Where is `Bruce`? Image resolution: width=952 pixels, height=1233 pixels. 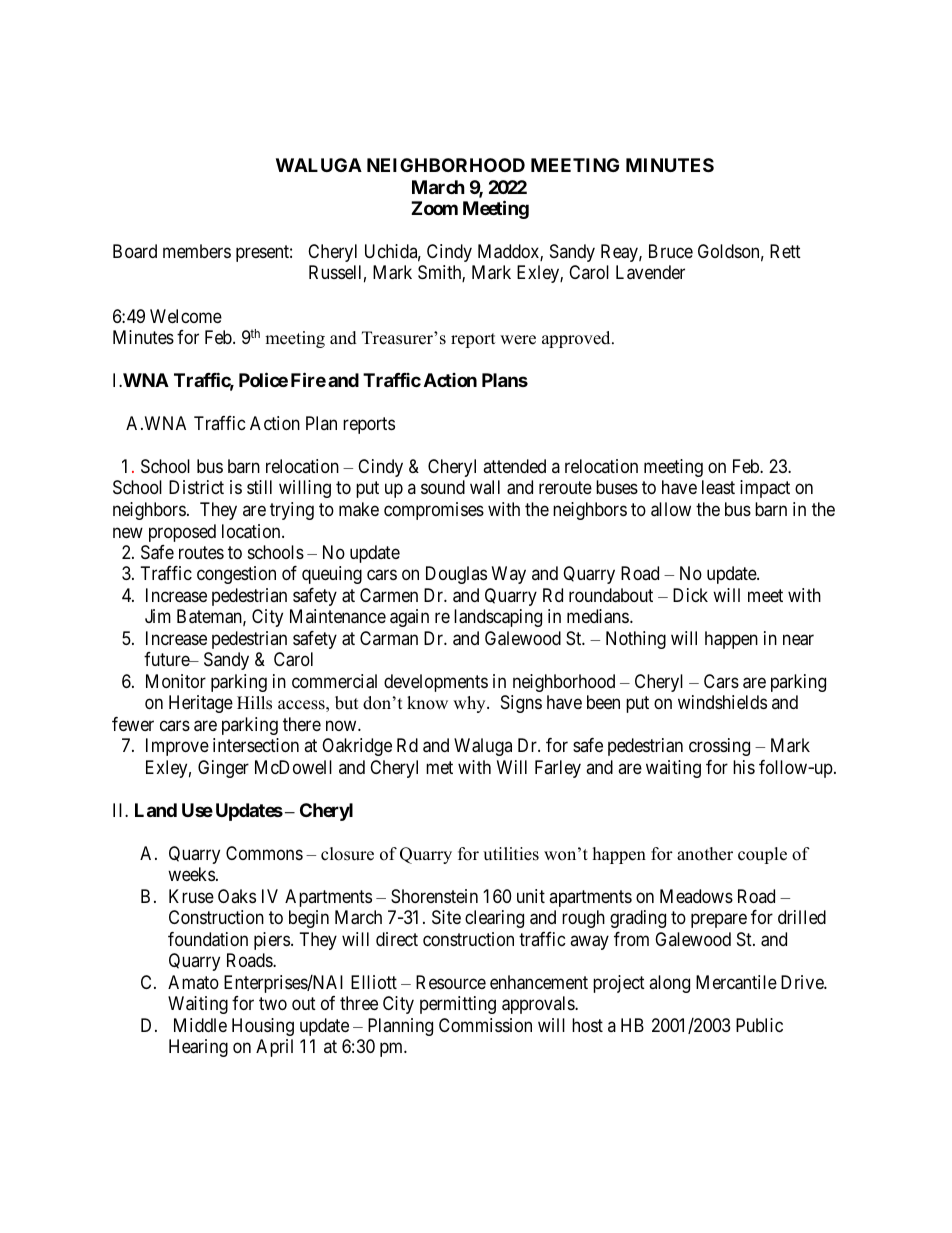
Bruce is located at coordinates (671, 251).
